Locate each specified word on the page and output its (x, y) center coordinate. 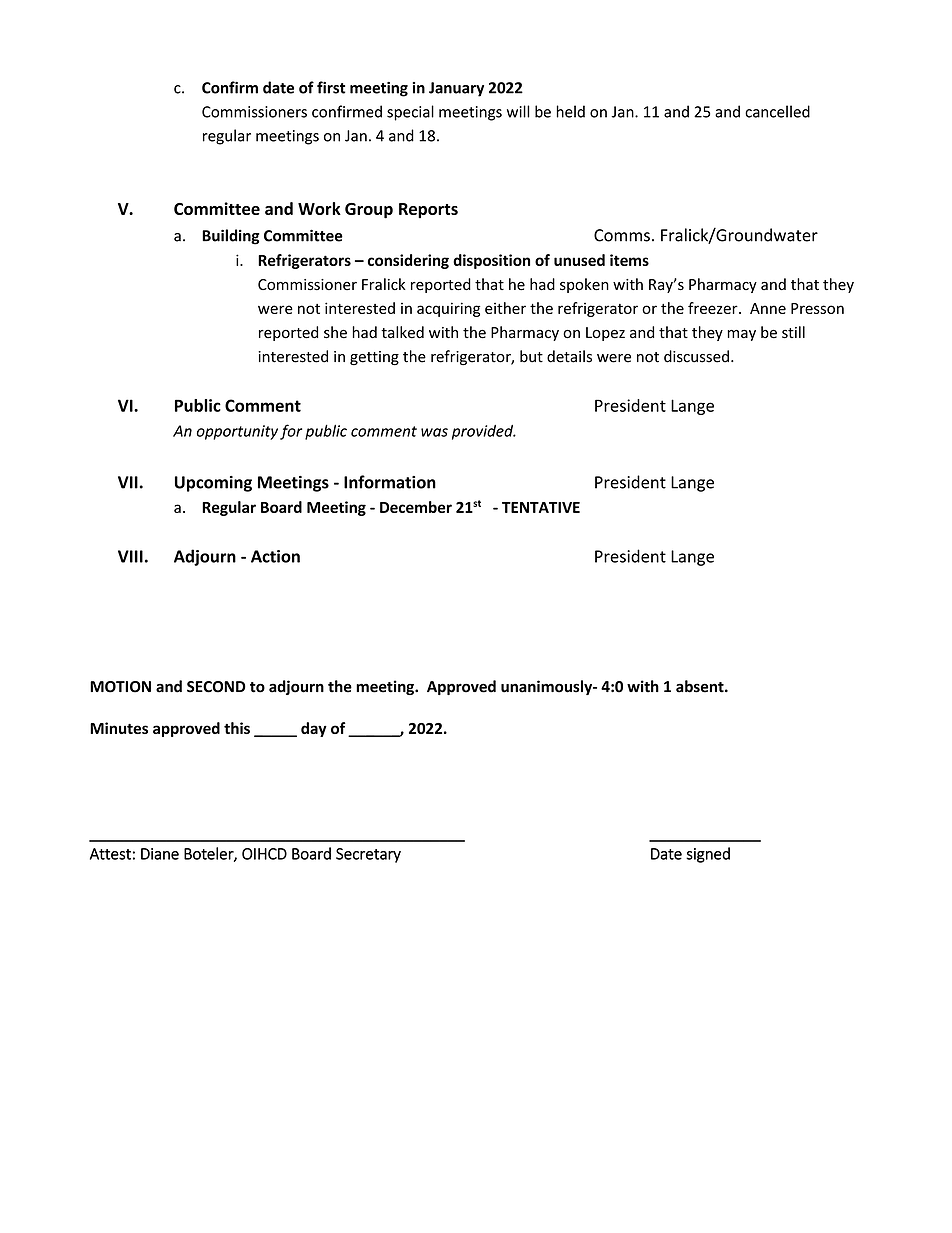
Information (390, 482)
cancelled (777, 111)
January (456, 89)
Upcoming (213, 484)
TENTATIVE (541, 507)
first (331, 87)
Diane (160, 854)
